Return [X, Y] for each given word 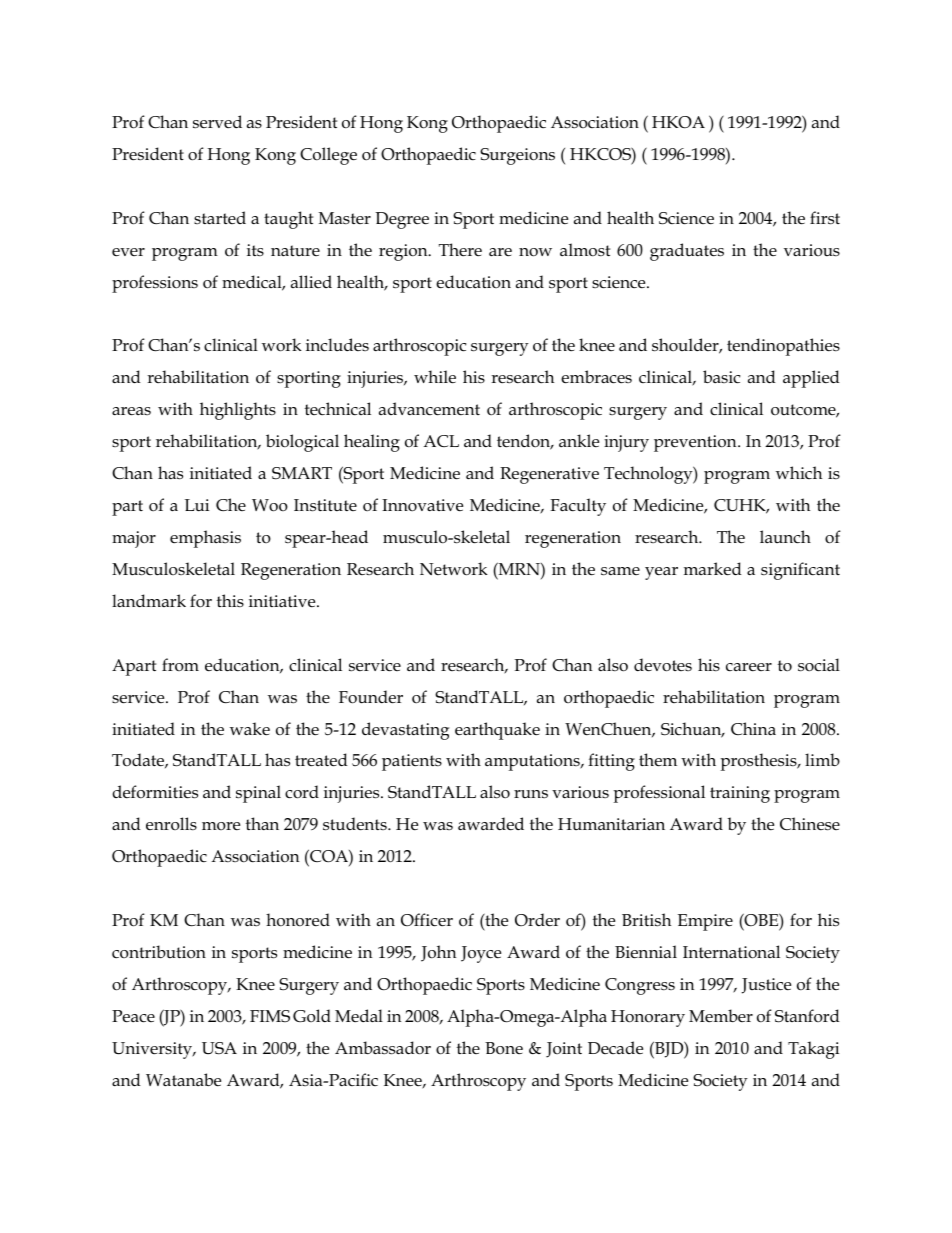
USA [219, 1048]
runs [531, 794]
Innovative [422, 505]
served [217, 122]
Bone [504, 1048]
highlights [238, 411]
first [825, 218]
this [230, 600]
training [740, 794]
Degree [402, 220]
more [221, 826]
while [435, 377]
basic [721, 377]
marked [713, 569]
